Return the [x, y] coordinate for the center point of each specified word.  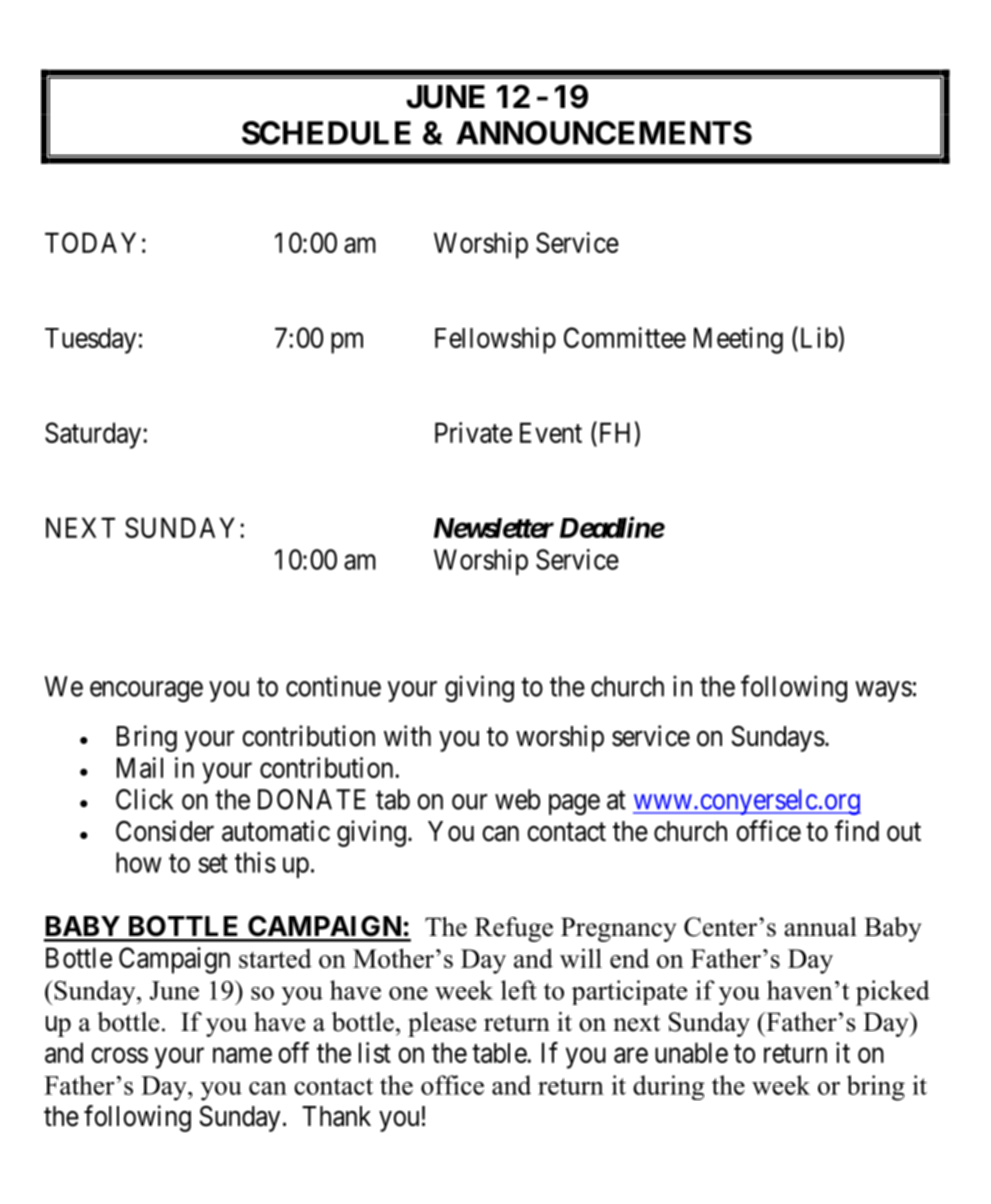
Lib [817, 337]
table [500, 1053]
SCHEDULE [326, 133]
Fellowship [495, 340]
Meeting [738, 340]
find [857, 831]
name [242, 1055]
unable [691, 1052]
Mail [140, 767]
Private [473, 432]
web [517, 799]
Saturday [94, 435]
